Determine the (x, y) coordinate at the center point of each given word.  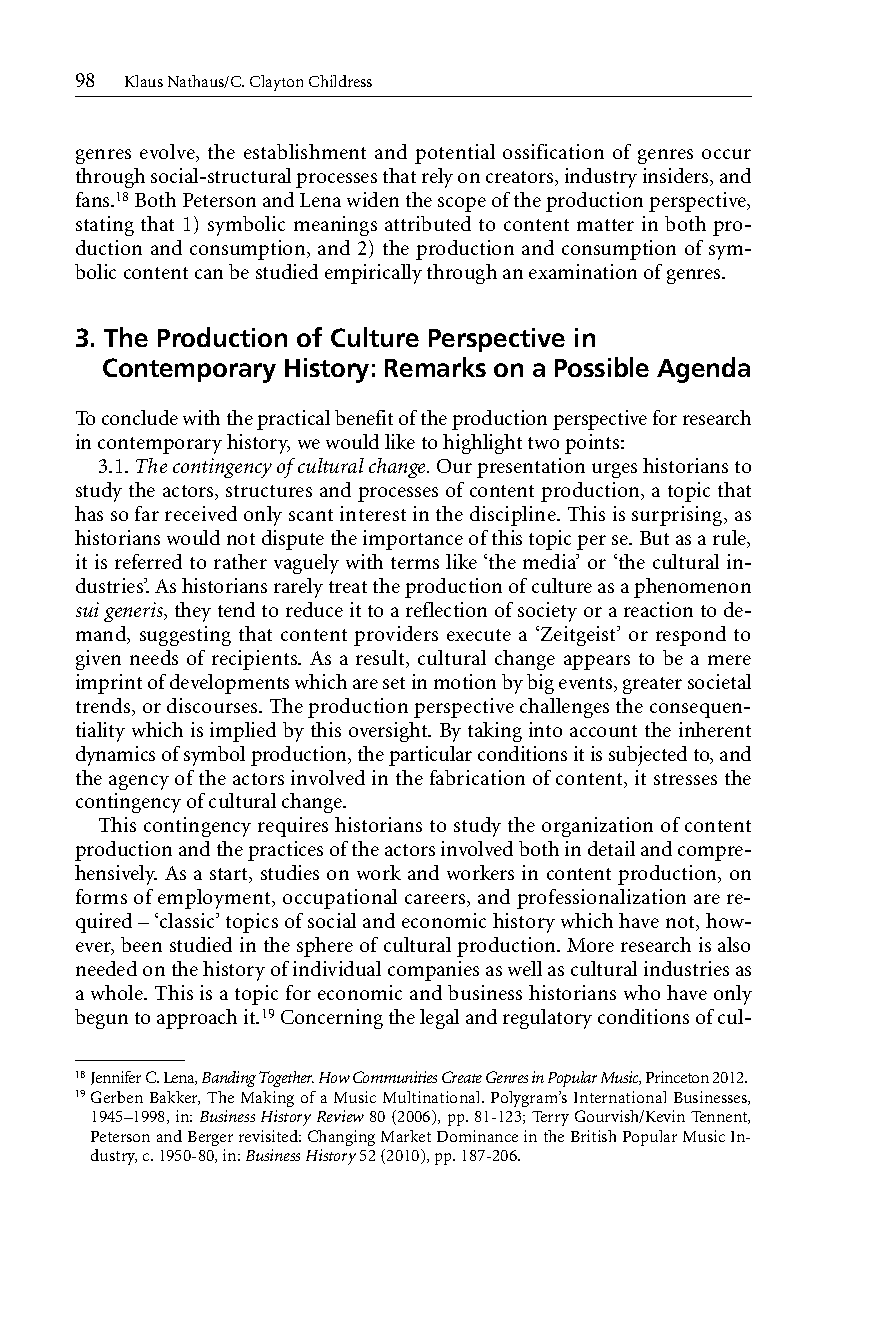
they (193, 612)
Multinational (433, 1097)
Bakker (175, 1098)
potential (455, 154)
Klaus (144, 81)
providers (396, 636)
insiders (677, 177)
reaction (658, 609)
